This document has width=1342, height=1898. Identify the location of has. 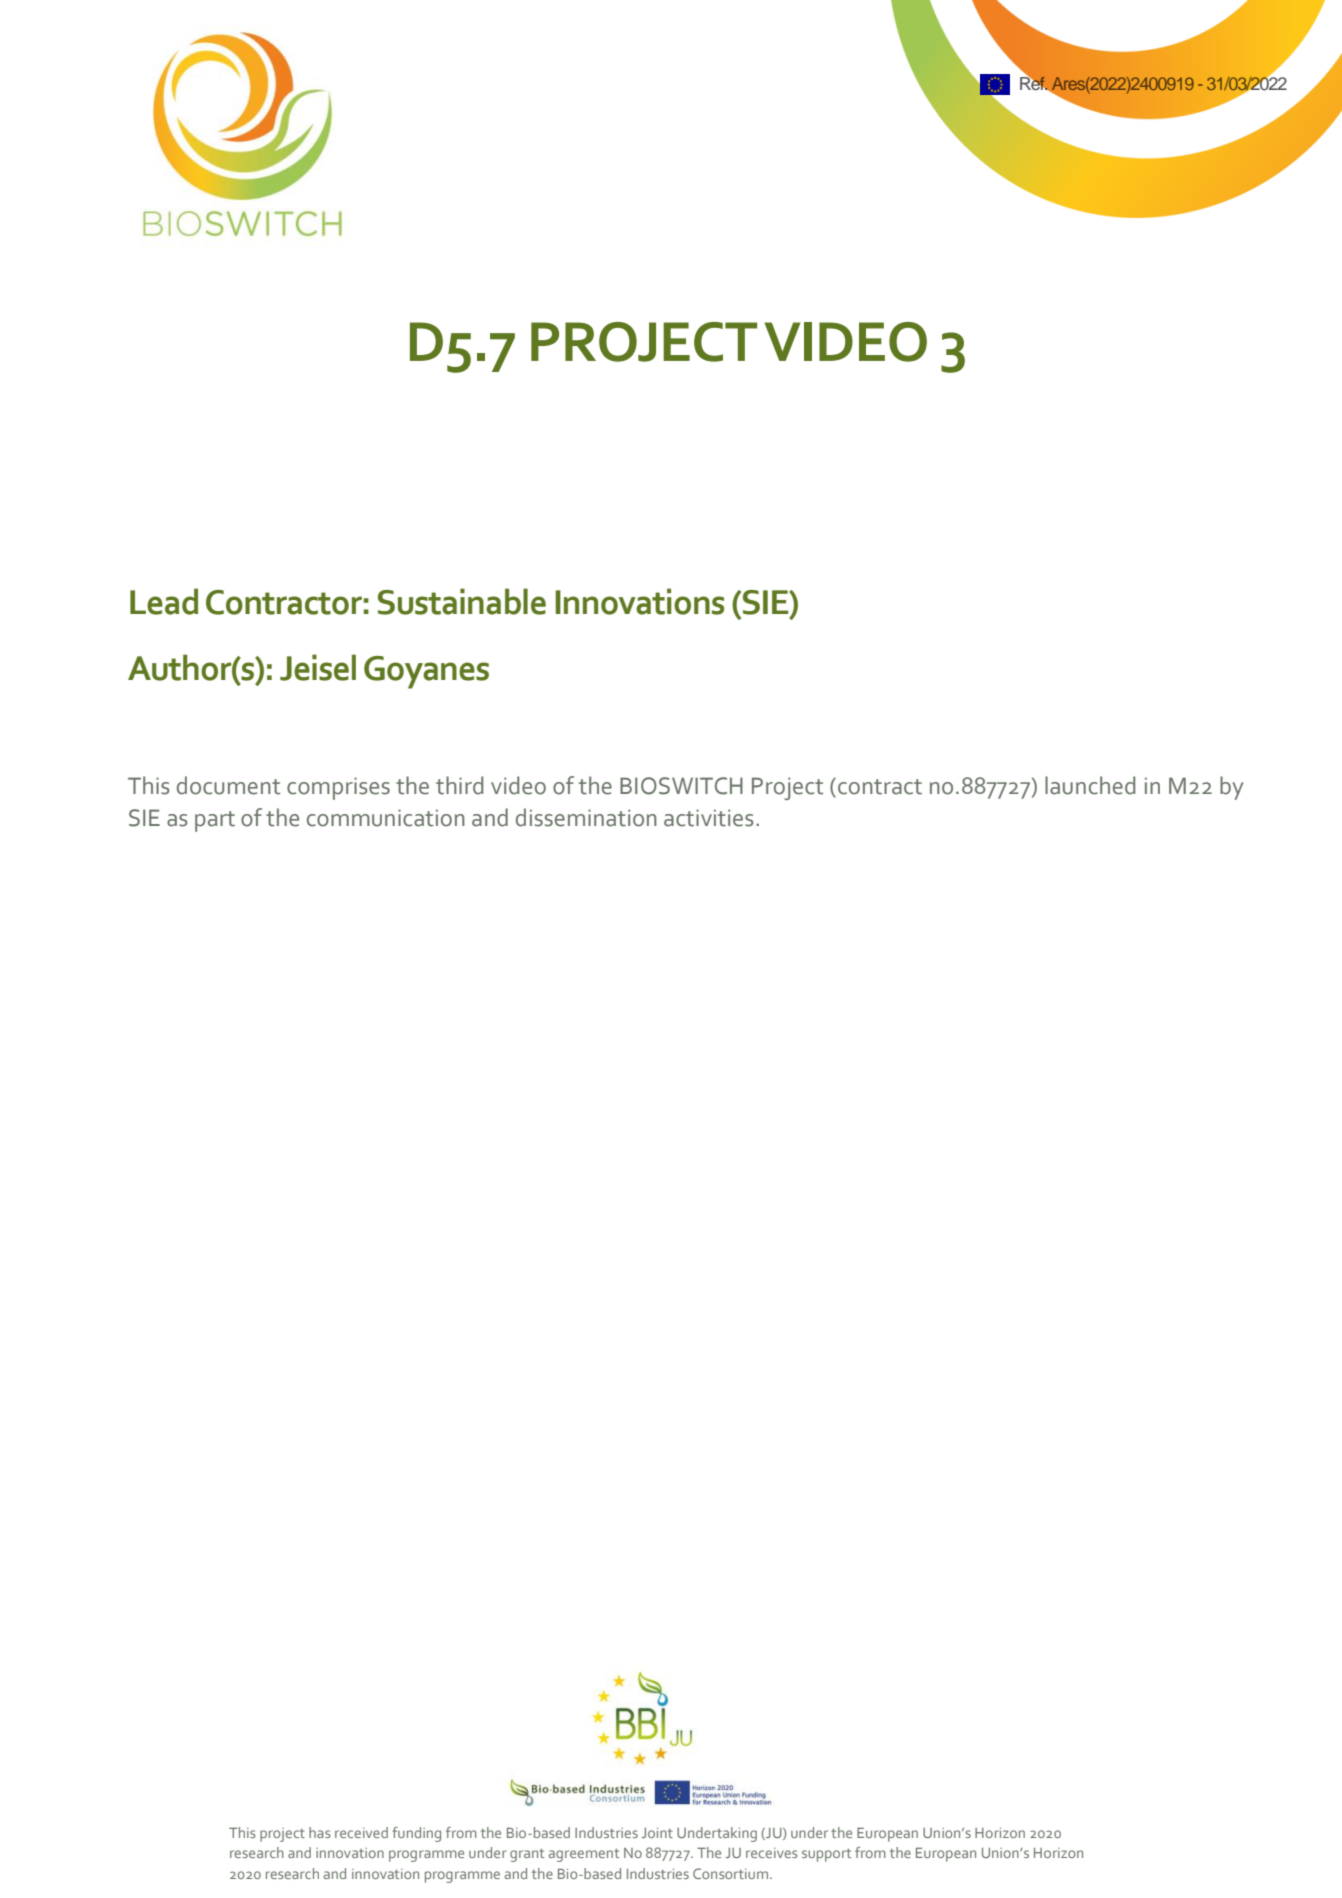
(320, 1832).
